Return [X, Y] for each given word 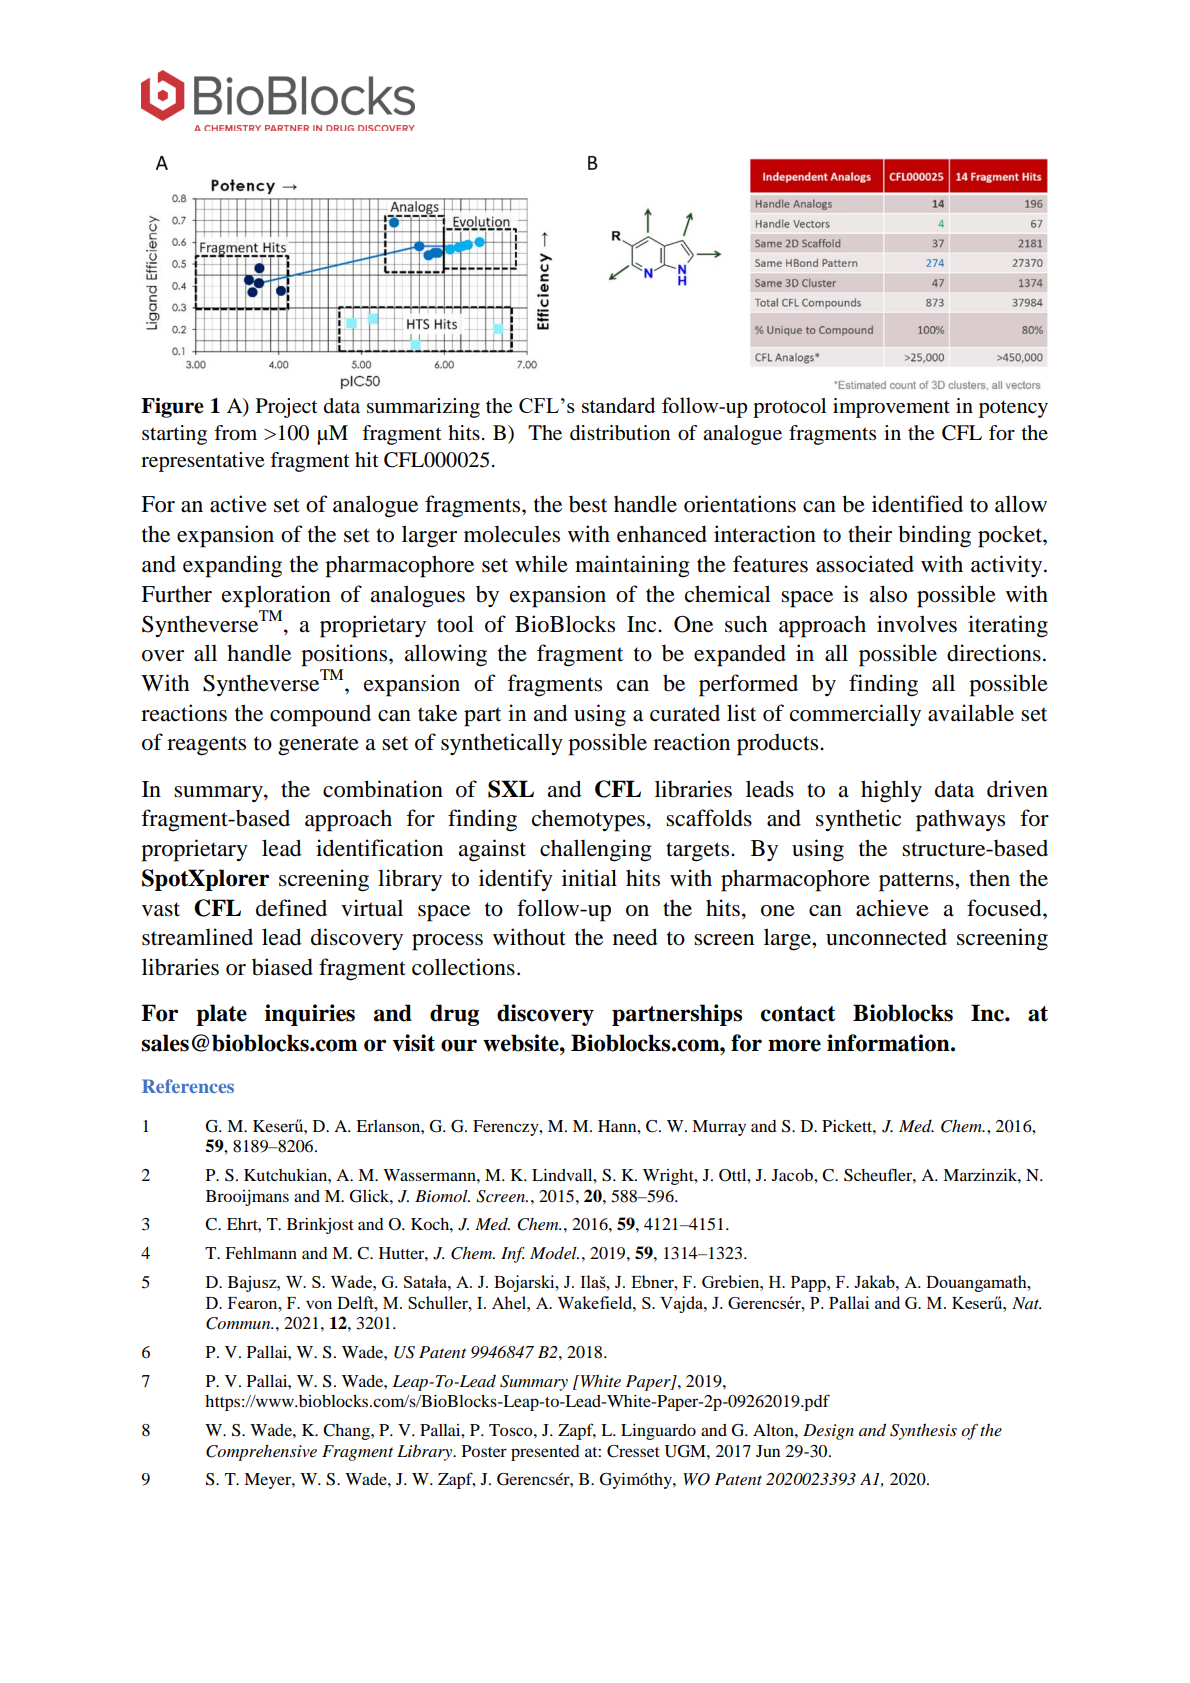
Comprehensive [261, 1453]
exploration [276, 596]
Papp [809, 1284]
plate [221, 1015]
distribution [620, 433]
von [319, 1305]
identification [379, 848]
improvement [891, 408]
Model [554, 1253]
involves [917, 624]
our [459, 1045]
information [889, 1043]
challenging [596, 850]
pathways [960, 820]
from [235, 433]
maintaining [632, 566]
